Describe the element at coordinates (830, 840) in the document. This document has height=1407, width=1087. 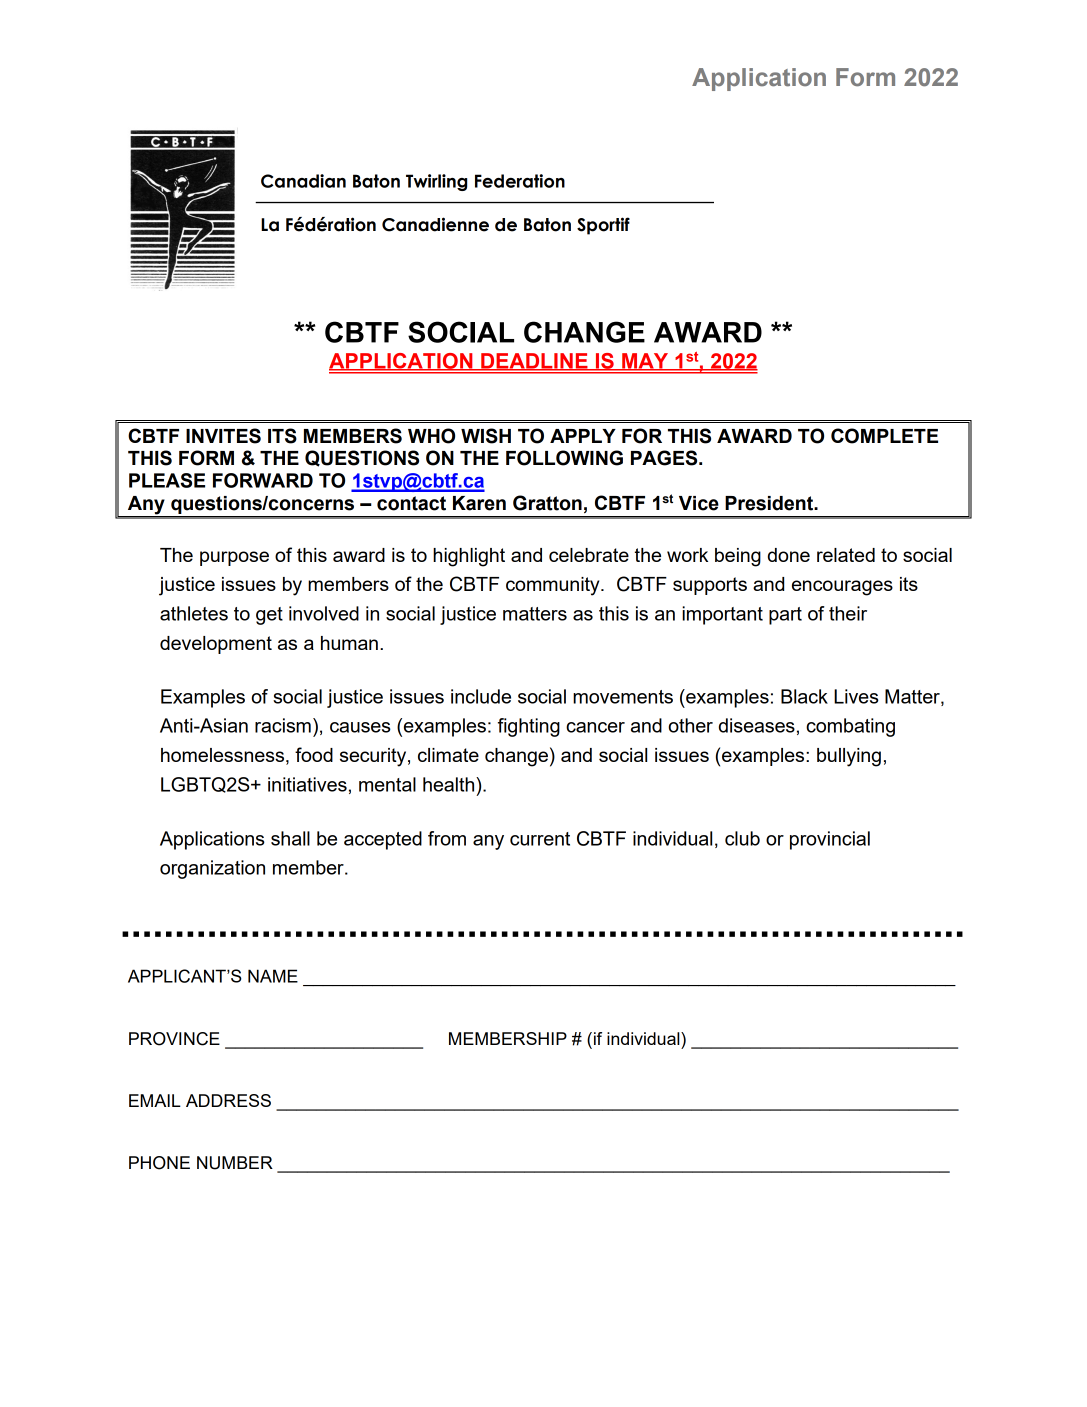
I see `provincial` at that location.
